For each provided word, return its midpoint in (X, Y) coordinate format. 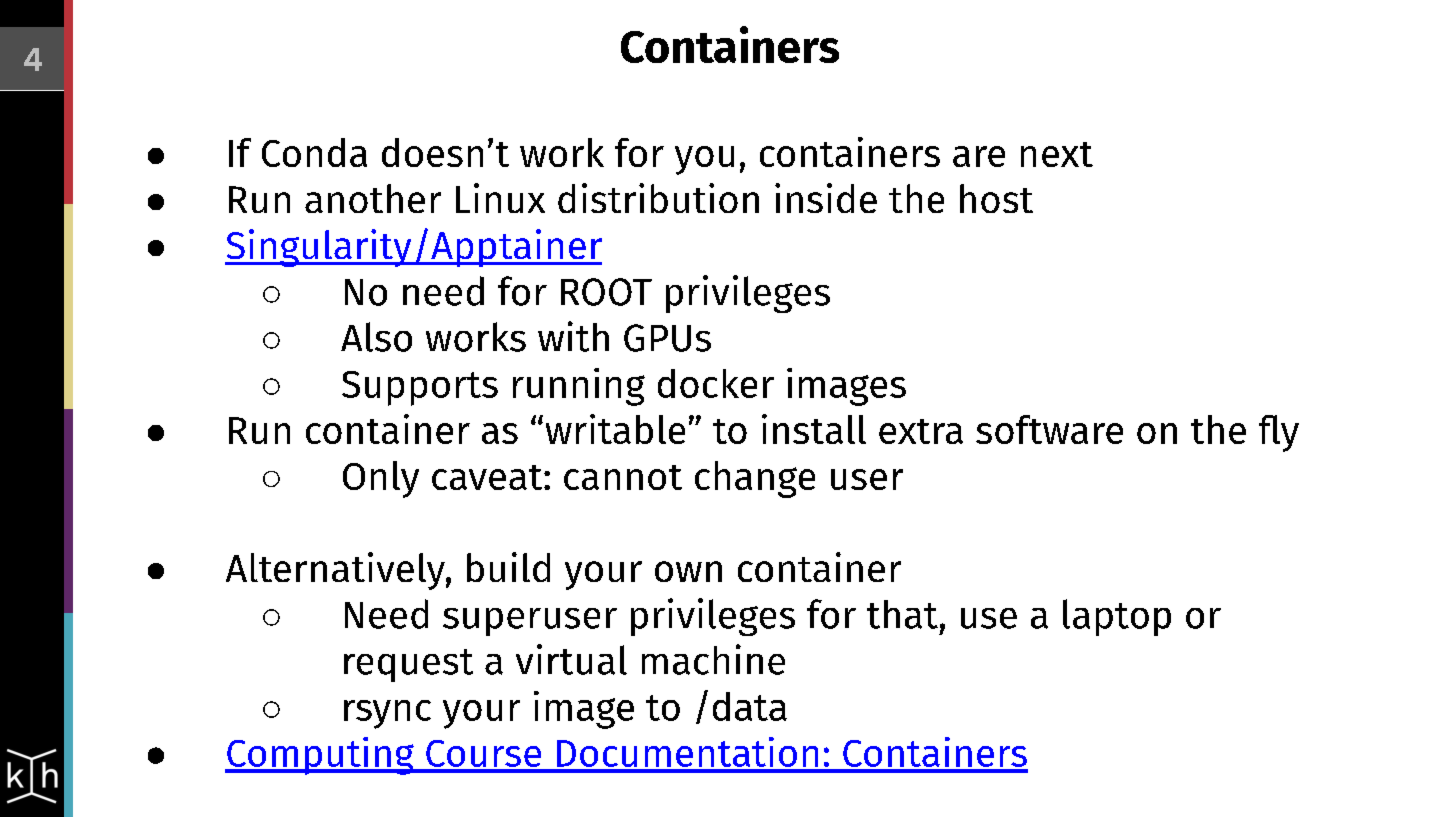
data (750, 706)
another (373, 198)
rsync (387, 714)
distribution (658, 198)
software (1049, 429)
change (755, 479)
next (1057, 154)
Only (381, 479)
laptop (1117, 617)
